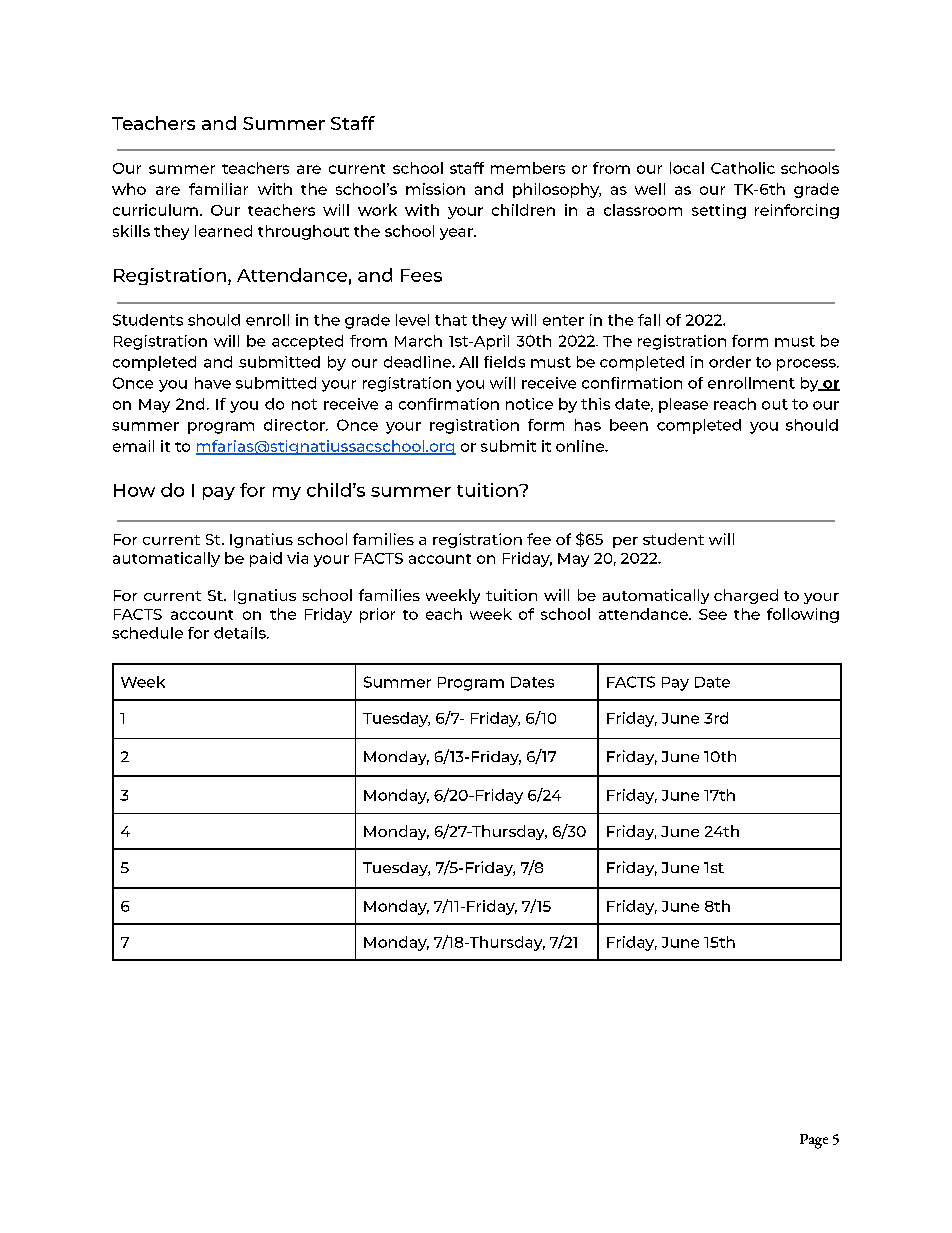 The width and height of the image is (952, 1233). I want to click on See, so click(713, 614).
